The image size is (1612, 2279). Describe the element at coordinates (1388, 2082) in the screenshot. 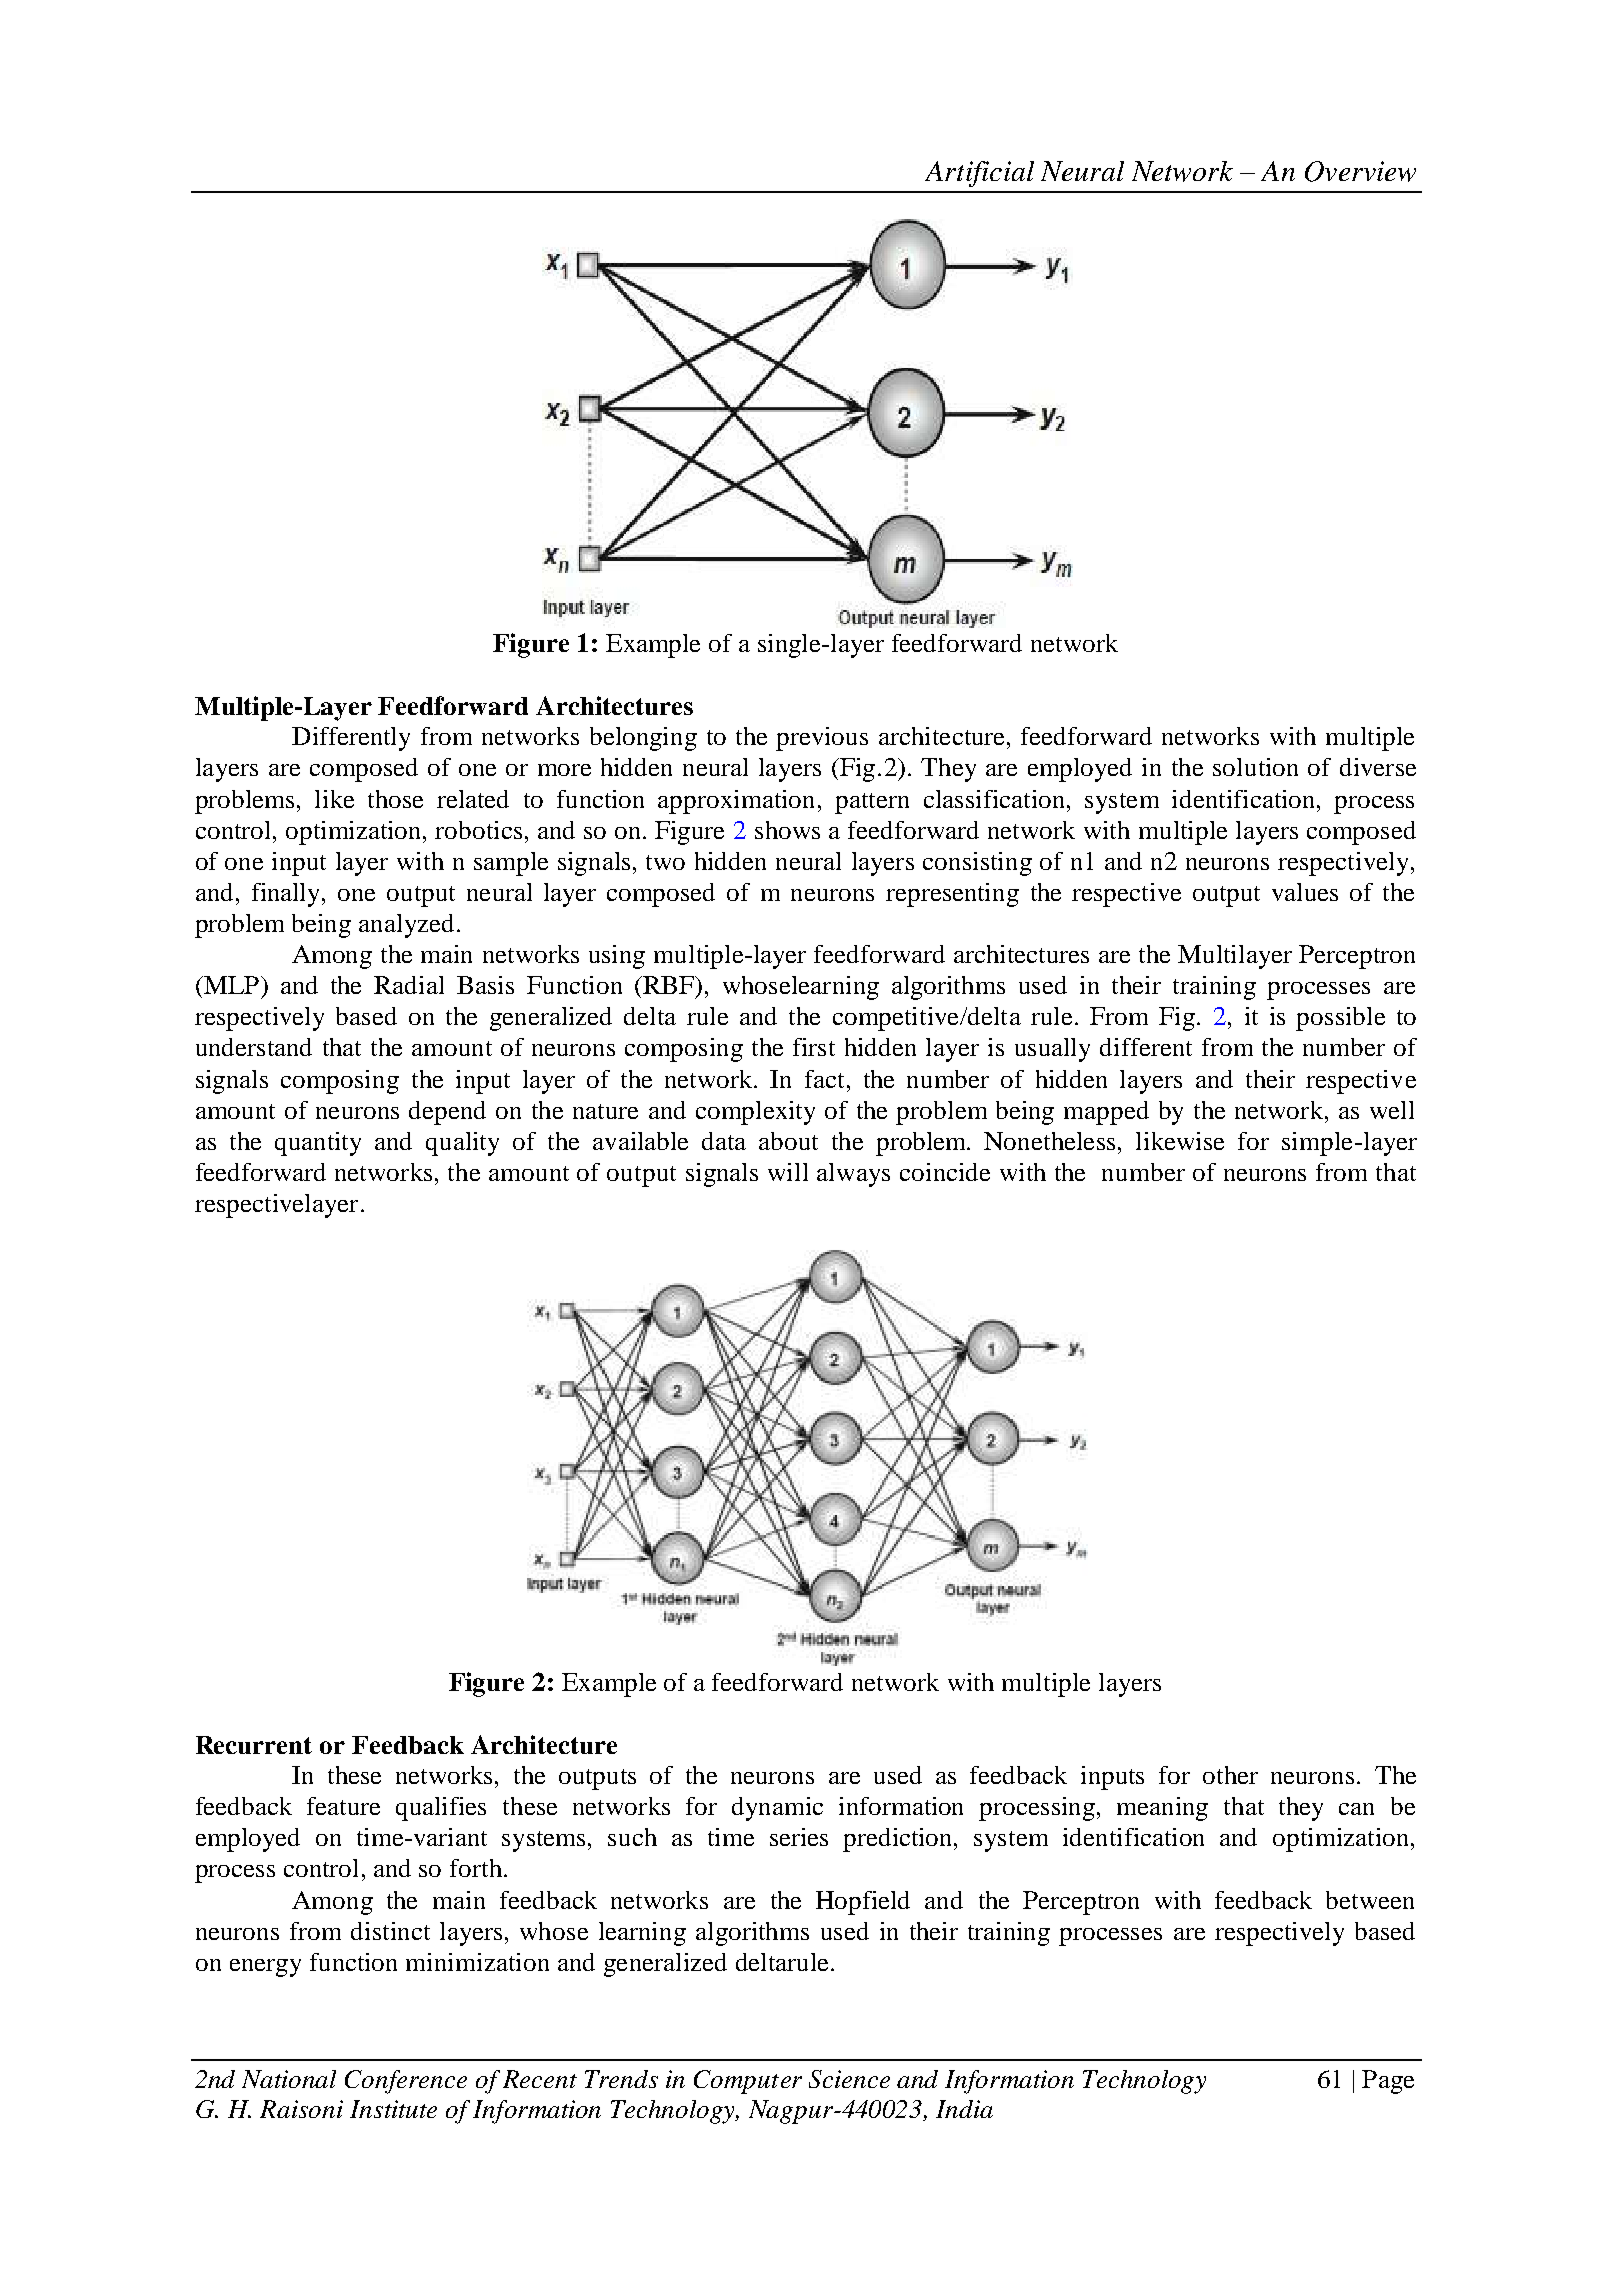

I see `Page` at that location.
